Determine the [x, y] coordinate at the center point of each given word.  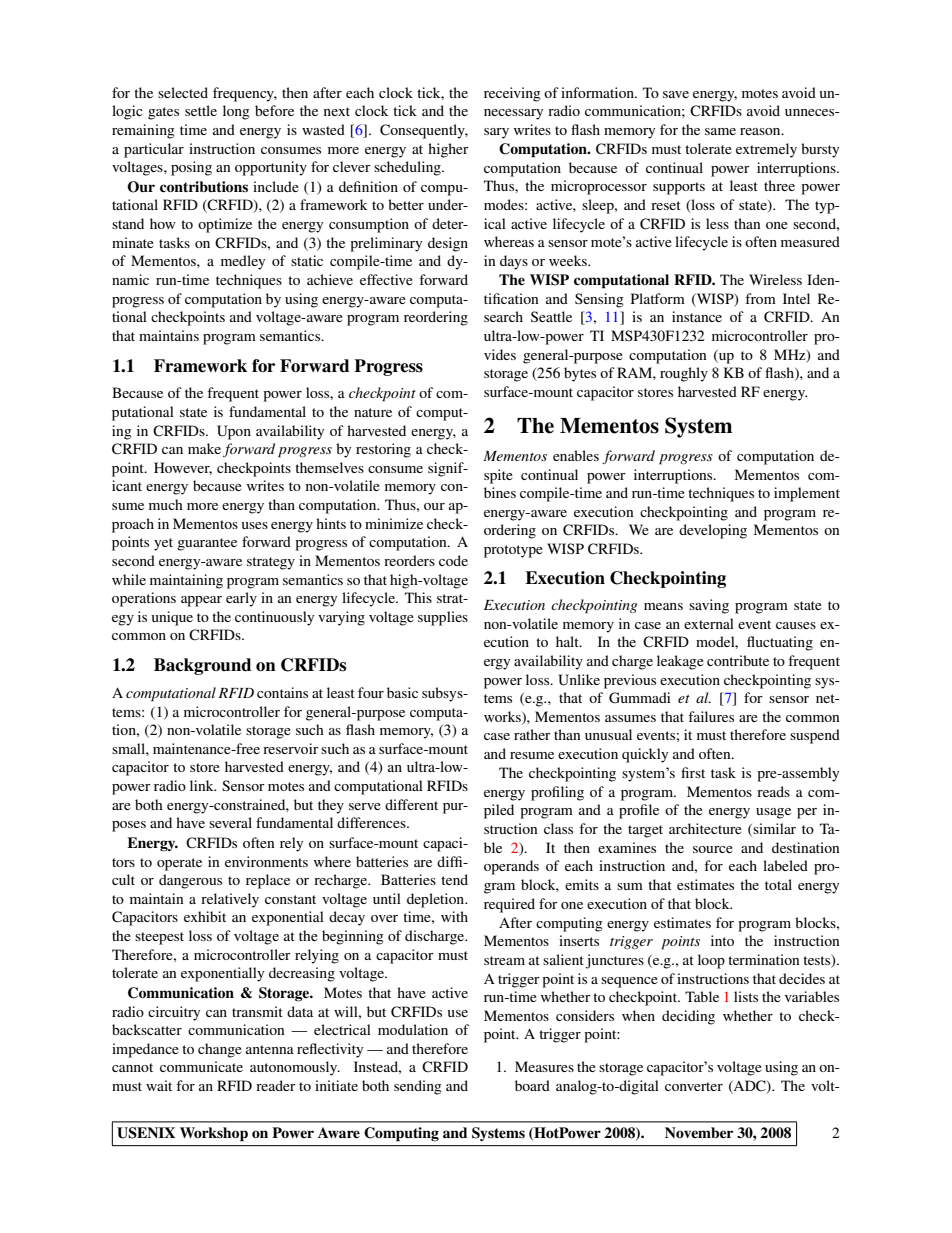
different [411, 804]
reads [773, 791]
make [204, 448]
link [203, 785]
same [720, 131]
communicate [201, 1066]
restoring [383, 450]
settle [201, 110]
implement [807, 494]
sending [418, 1087]
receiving [512, 94]
